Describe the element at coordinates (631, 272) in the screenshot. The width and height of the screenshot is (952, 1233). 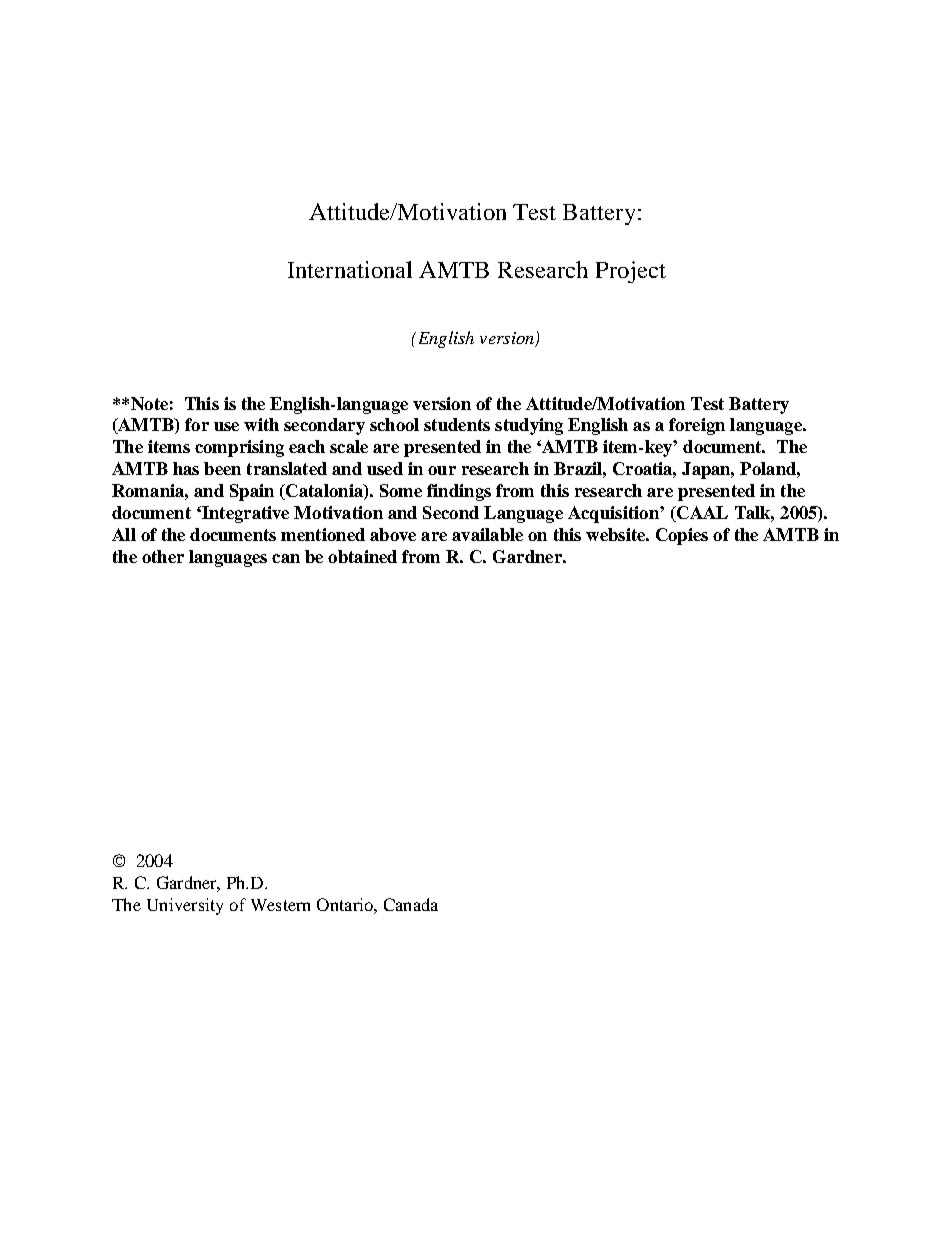
I see `Project` at that location.
